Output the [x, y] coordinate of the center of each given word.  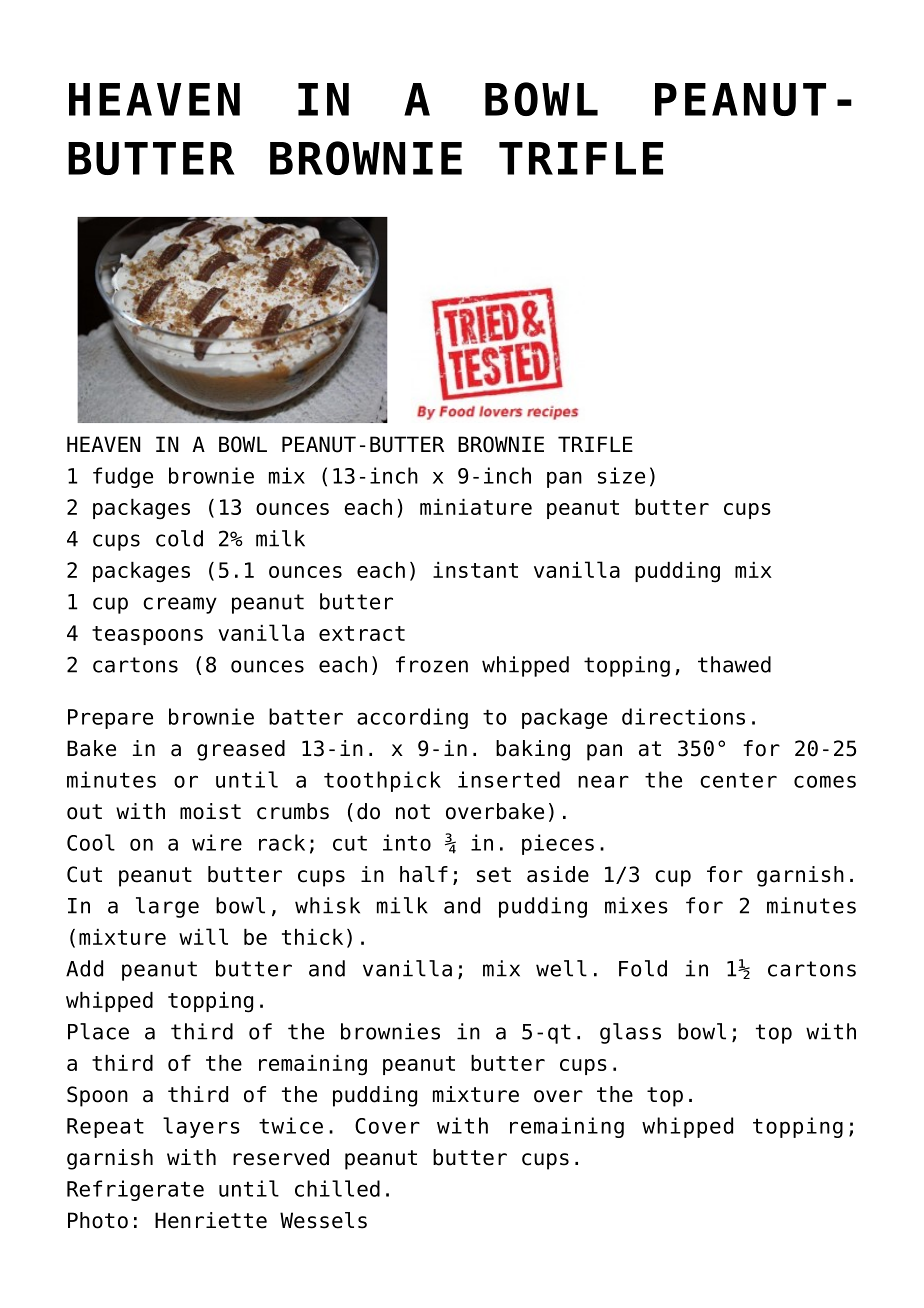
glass [630, 1033]
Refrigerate [135, 1190]
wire [217, 842]
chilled [337, 1188]
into [407, 842]
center [738, 780]
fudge [123, 477]
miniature [476, 507]
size [621, 475]
